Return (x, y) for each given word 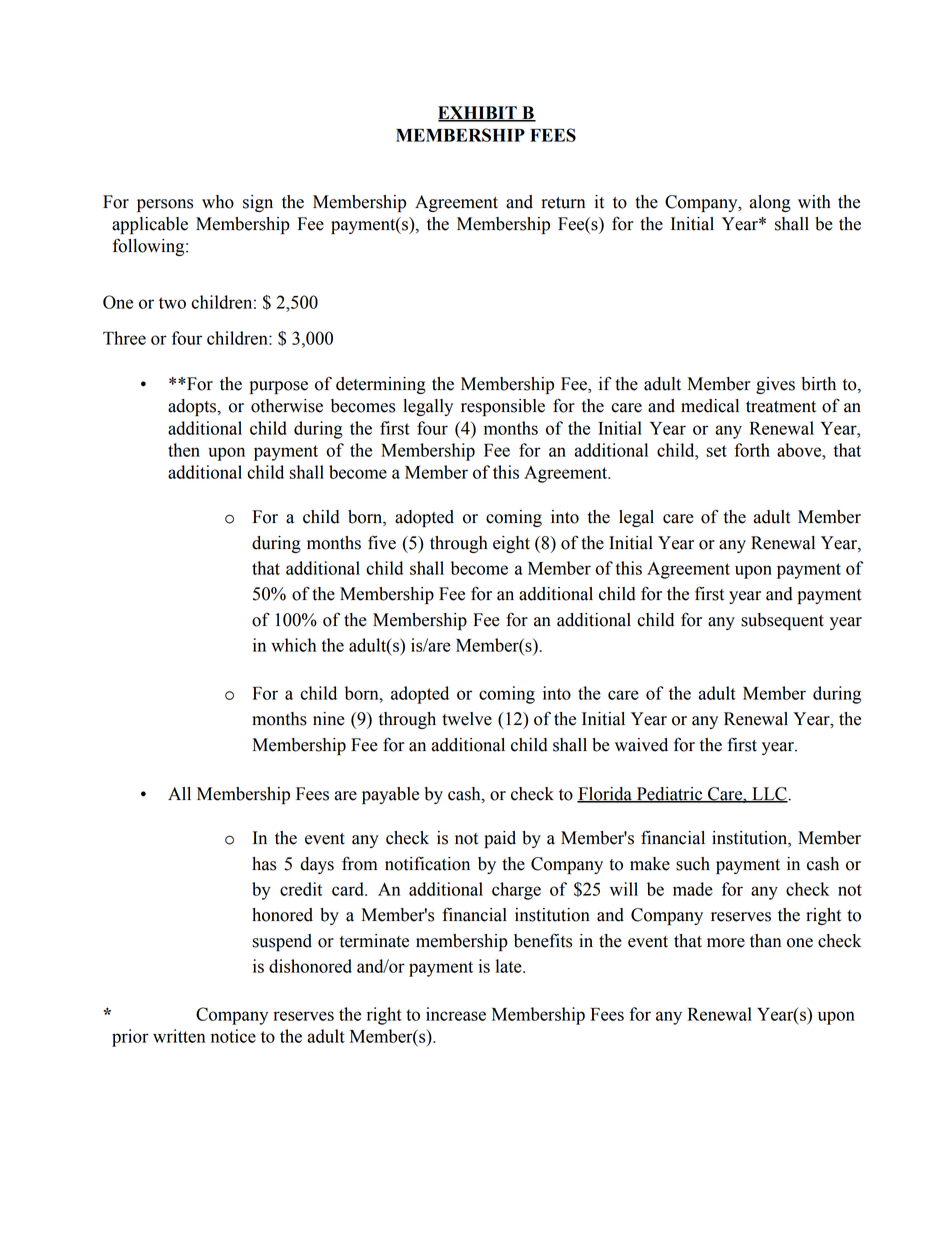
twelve (467, 719)
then (184, 450)
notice (233, 1036)
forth (752, 450)
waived (641, 745)
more (726, 943)
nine (329, 719)
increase (456, 1014)
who (218, 202)
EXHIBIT (478, 114)
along (770, 203)
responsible (503, 407)
